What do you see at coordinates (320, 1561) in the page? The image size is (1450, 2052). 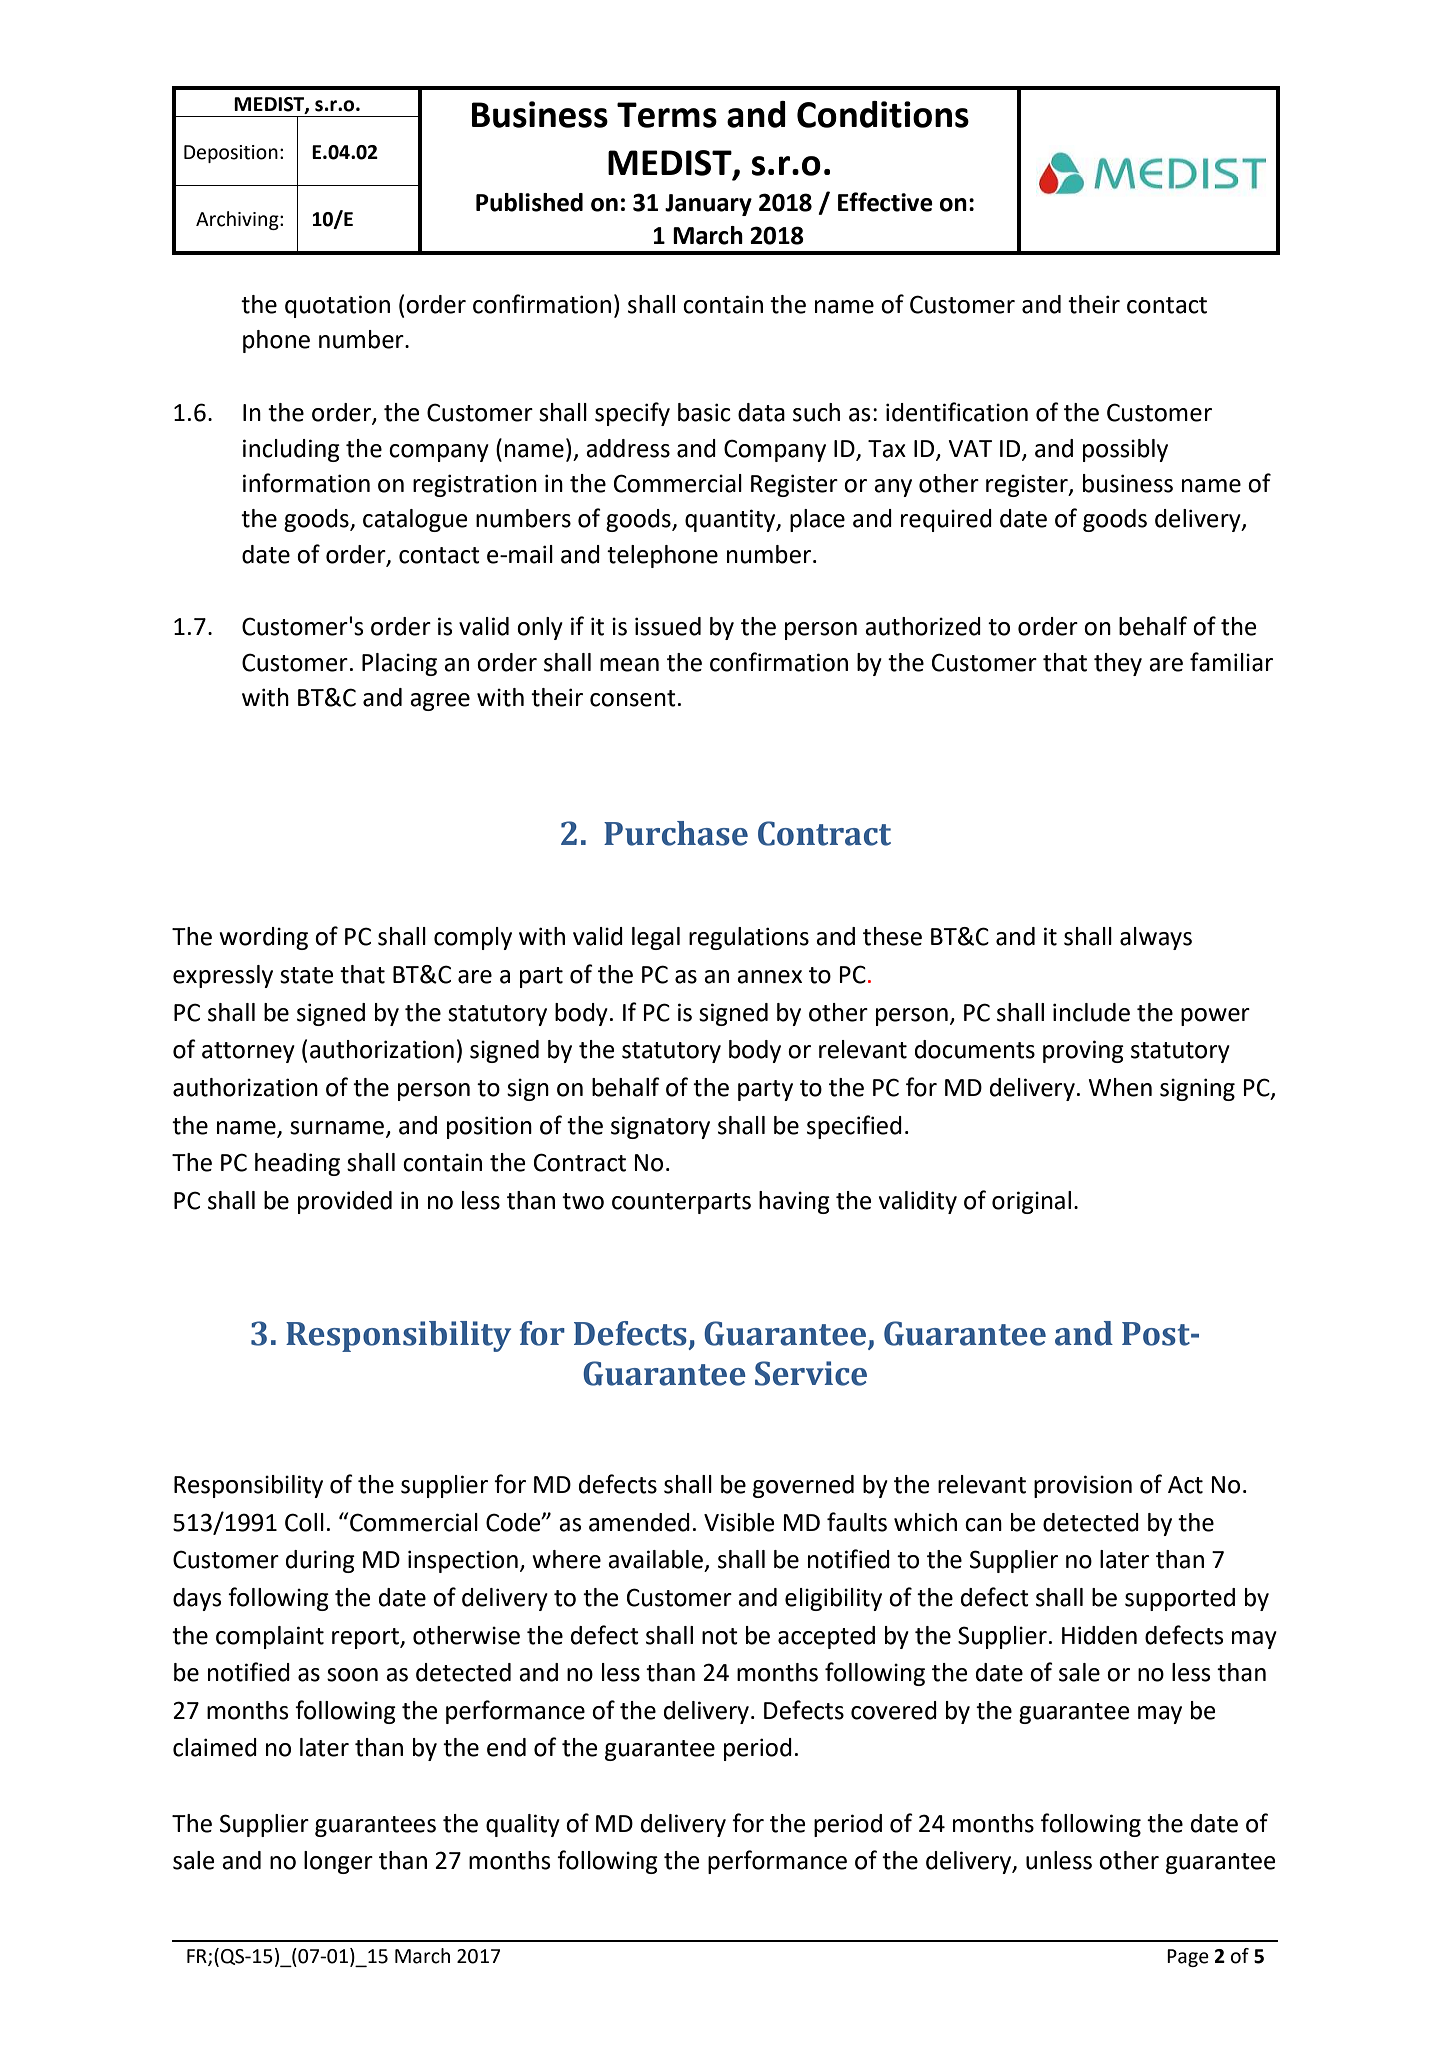 I see `during` at bounding box center [320, 1561].
